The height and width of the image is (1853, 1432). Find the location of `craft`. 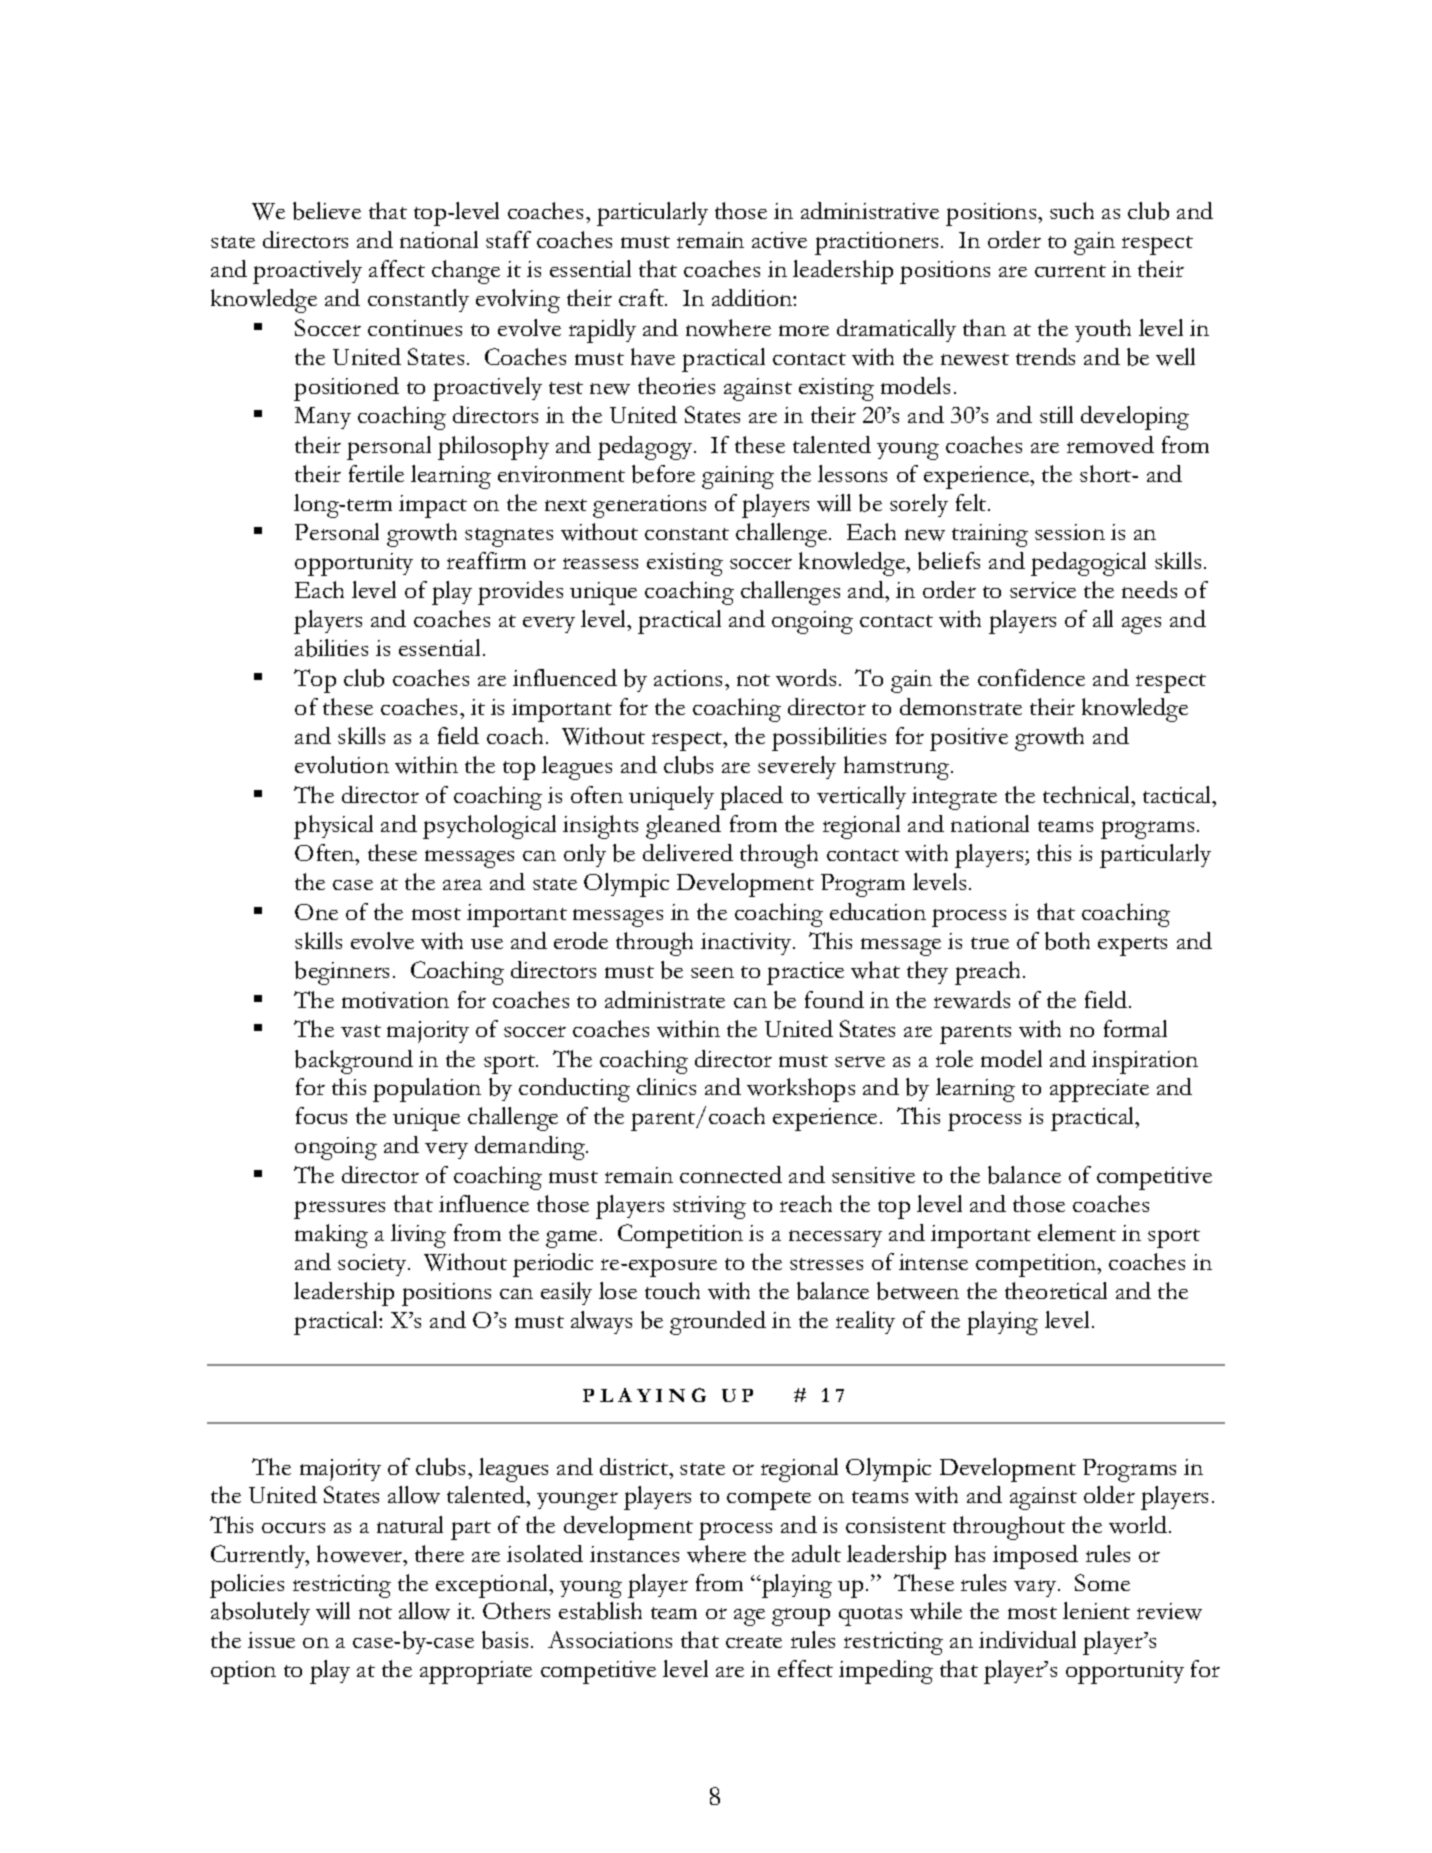

craft is located at coordinates (643, 297).
